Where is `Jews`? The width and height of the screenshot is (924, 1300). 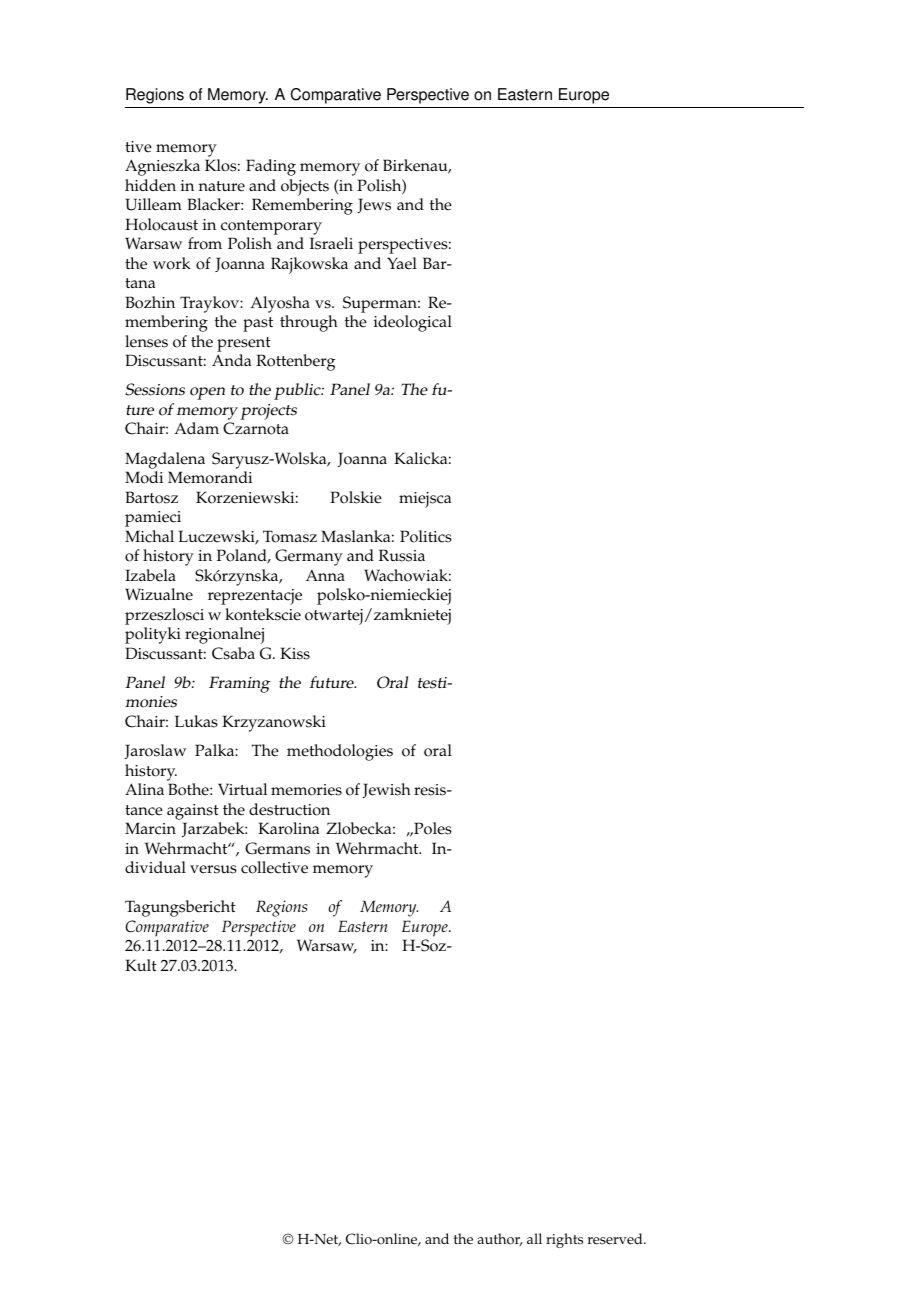 Jews is located at coordinates (374, 205).
